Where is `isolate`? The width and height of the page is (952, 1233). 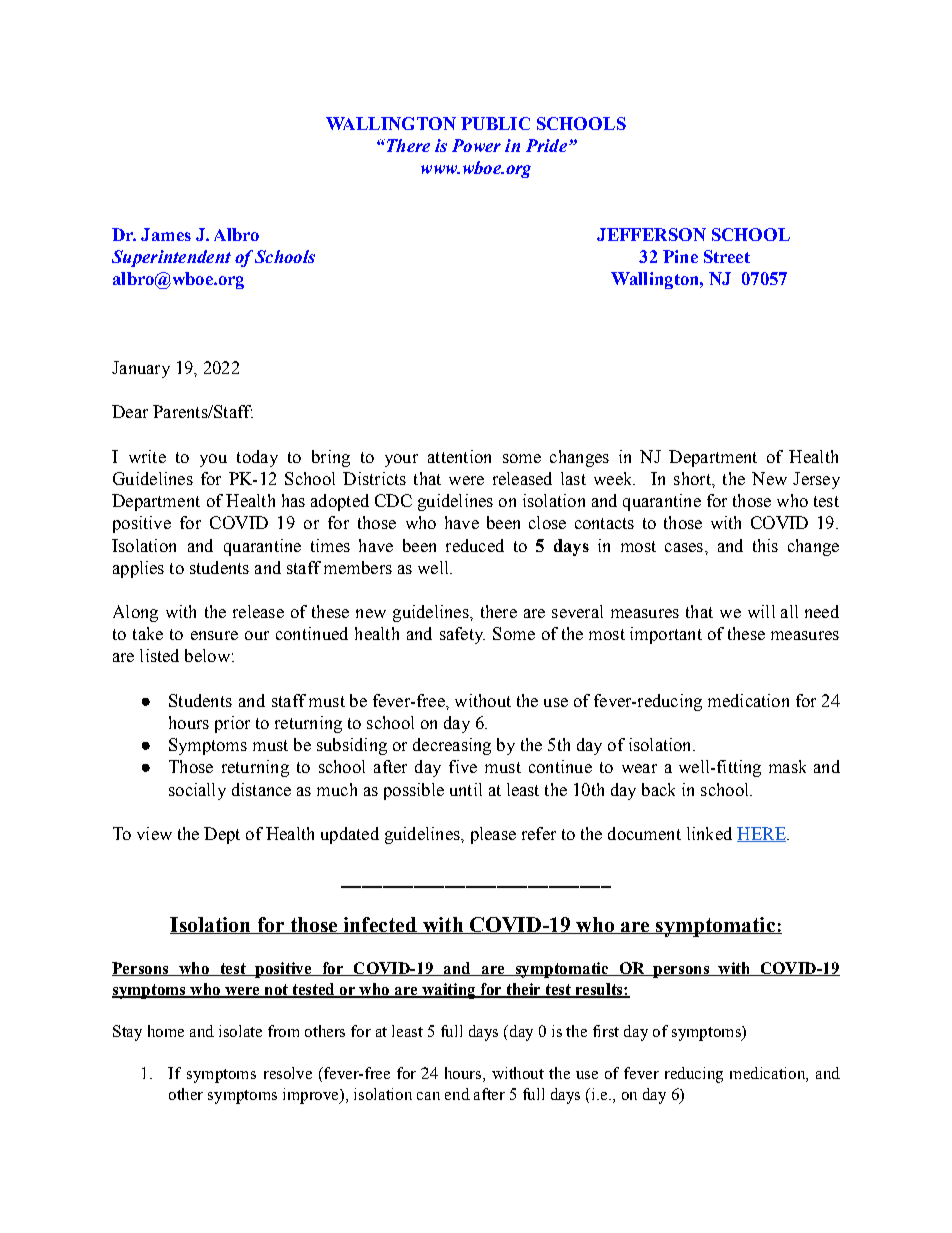 isolate is located at coordinates (240, 1031).
